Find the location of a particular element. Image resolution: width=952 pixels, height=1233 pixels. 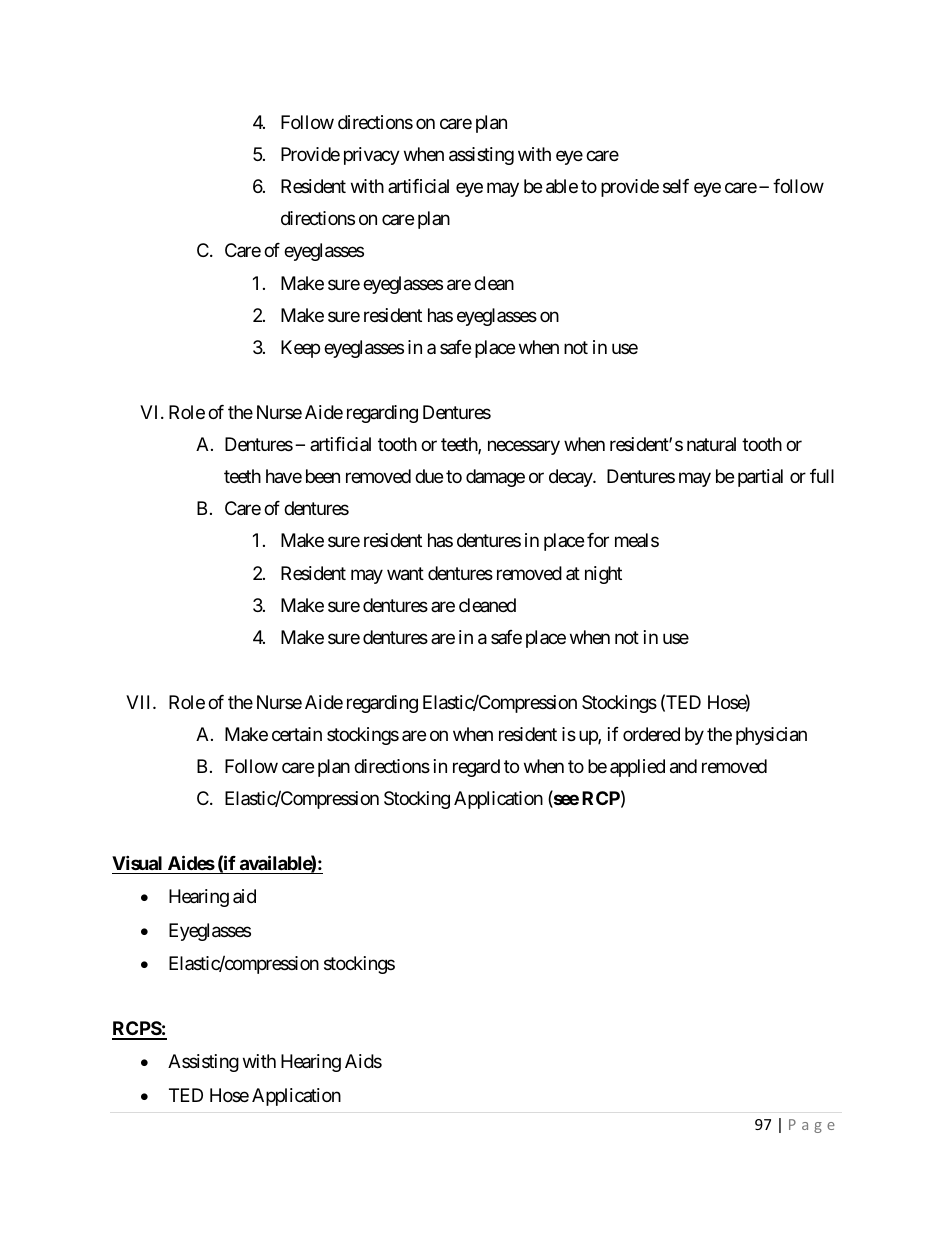

damage is located at coordinates (495, 478).
